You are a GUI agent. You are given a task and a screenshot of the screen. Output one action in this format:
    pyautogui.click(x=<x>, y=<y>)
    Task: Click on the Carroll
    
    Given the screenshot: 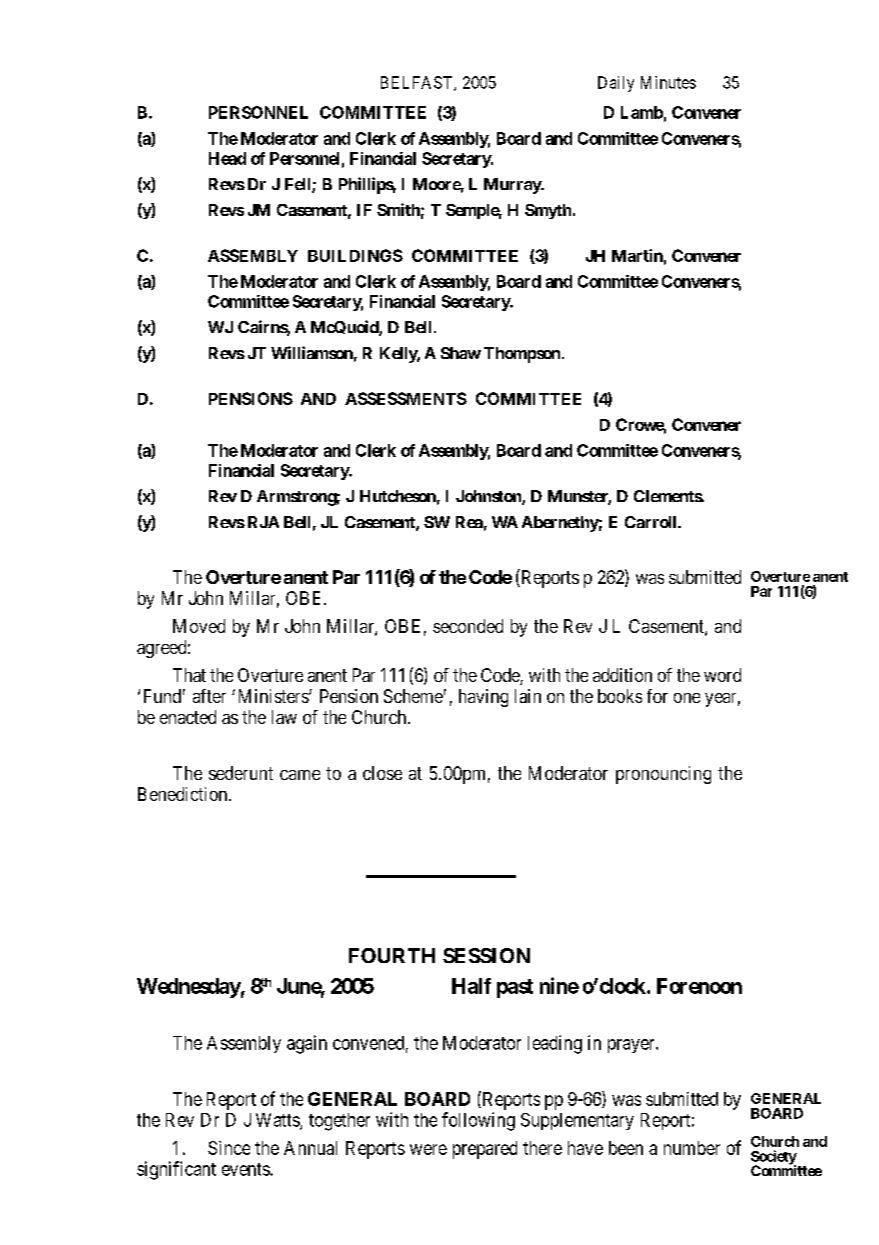 What is the action you would take?
    pyautogui.click(x=652, y=522)
